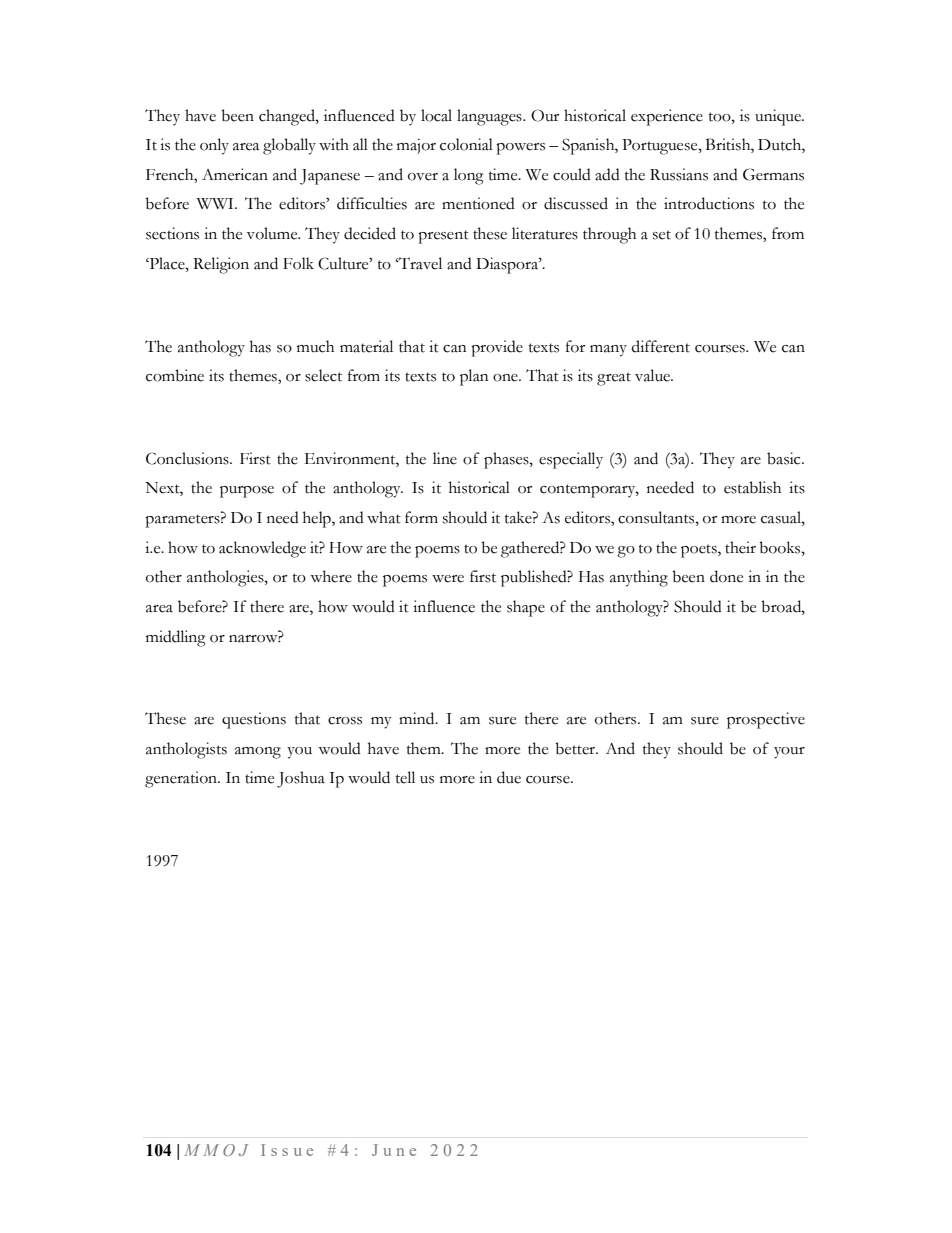 The image size is (952, 1233). I want to click on done, so click(726, 576).
